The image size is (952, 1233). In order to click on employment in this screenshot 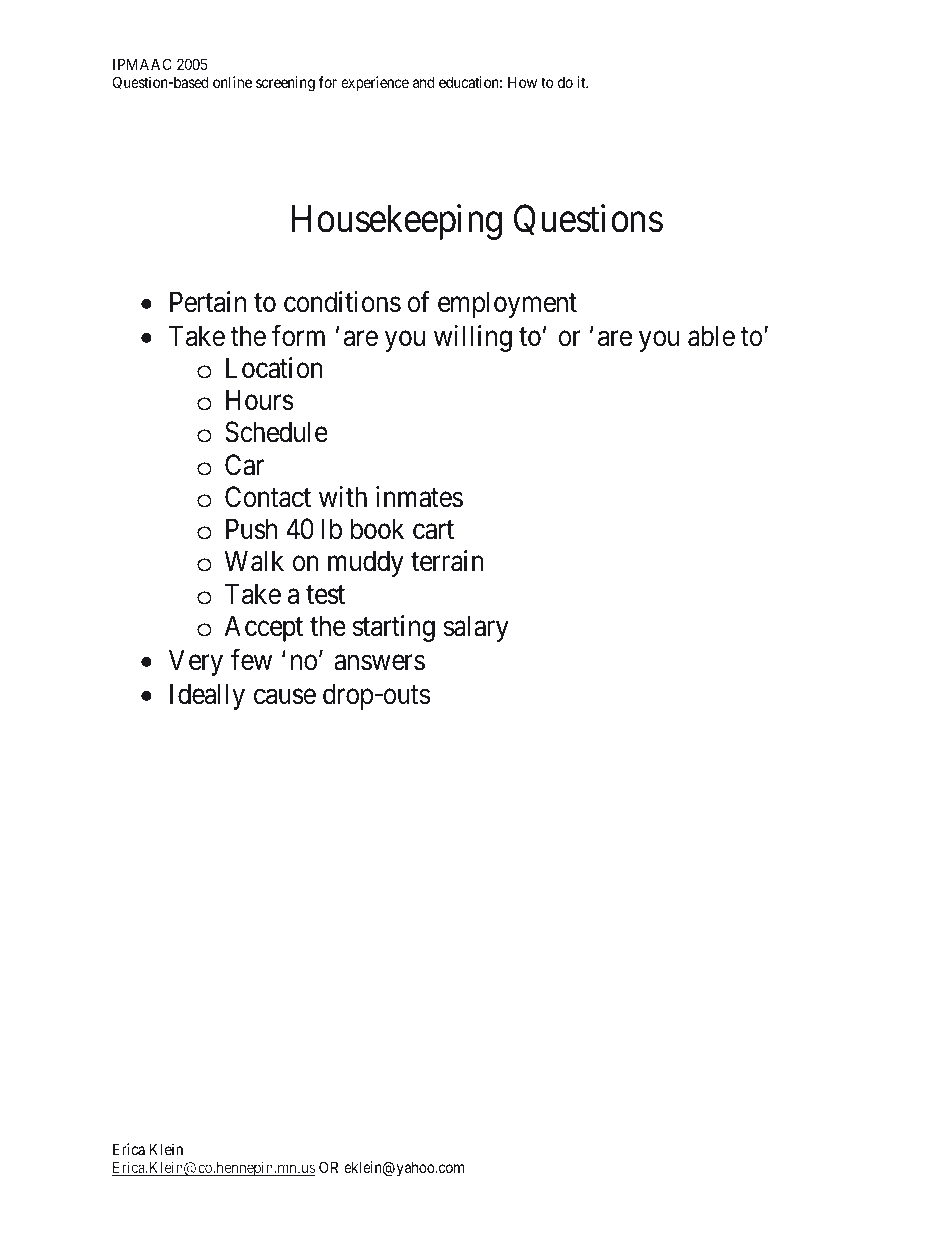, I will do `click(507, 304)`.
